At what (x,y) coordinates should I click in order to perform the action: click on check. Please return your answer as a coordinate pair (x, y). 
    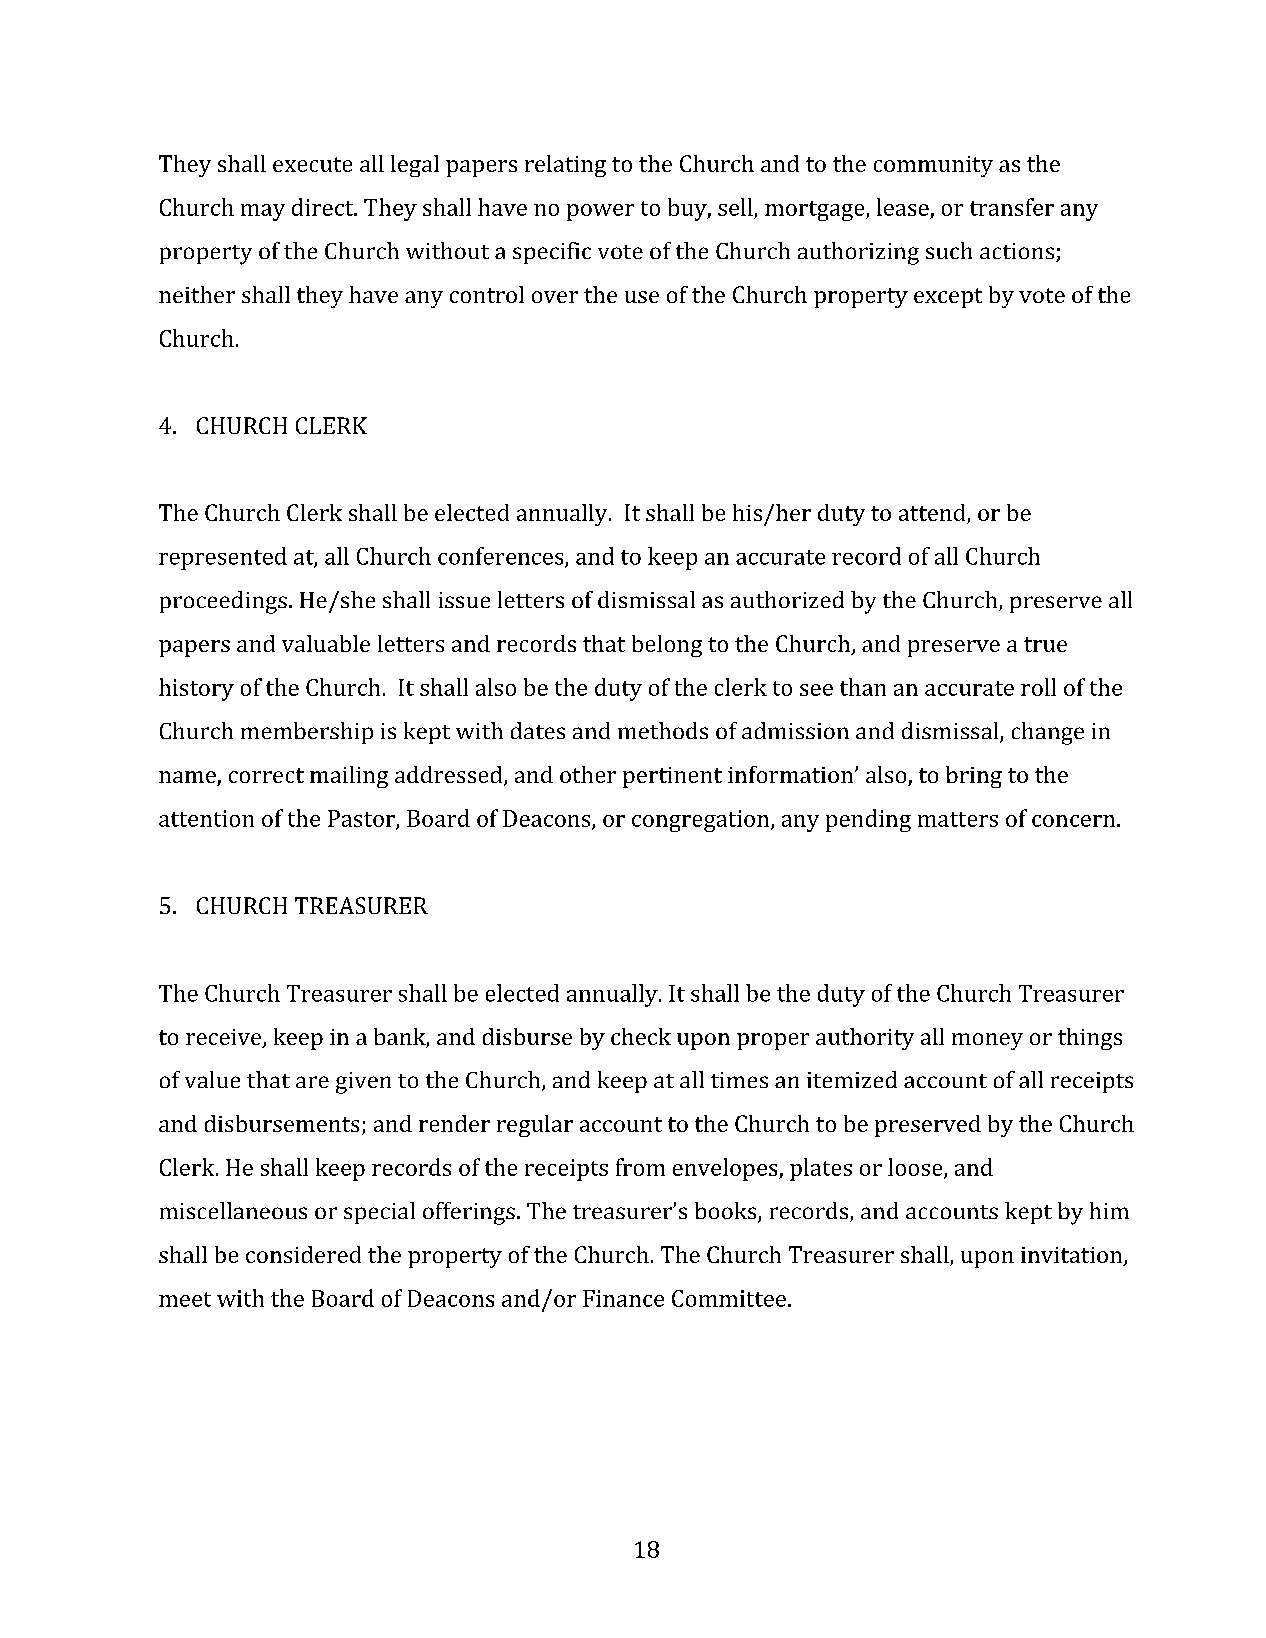
    Looking at the image, I should click on (641, 1036).
